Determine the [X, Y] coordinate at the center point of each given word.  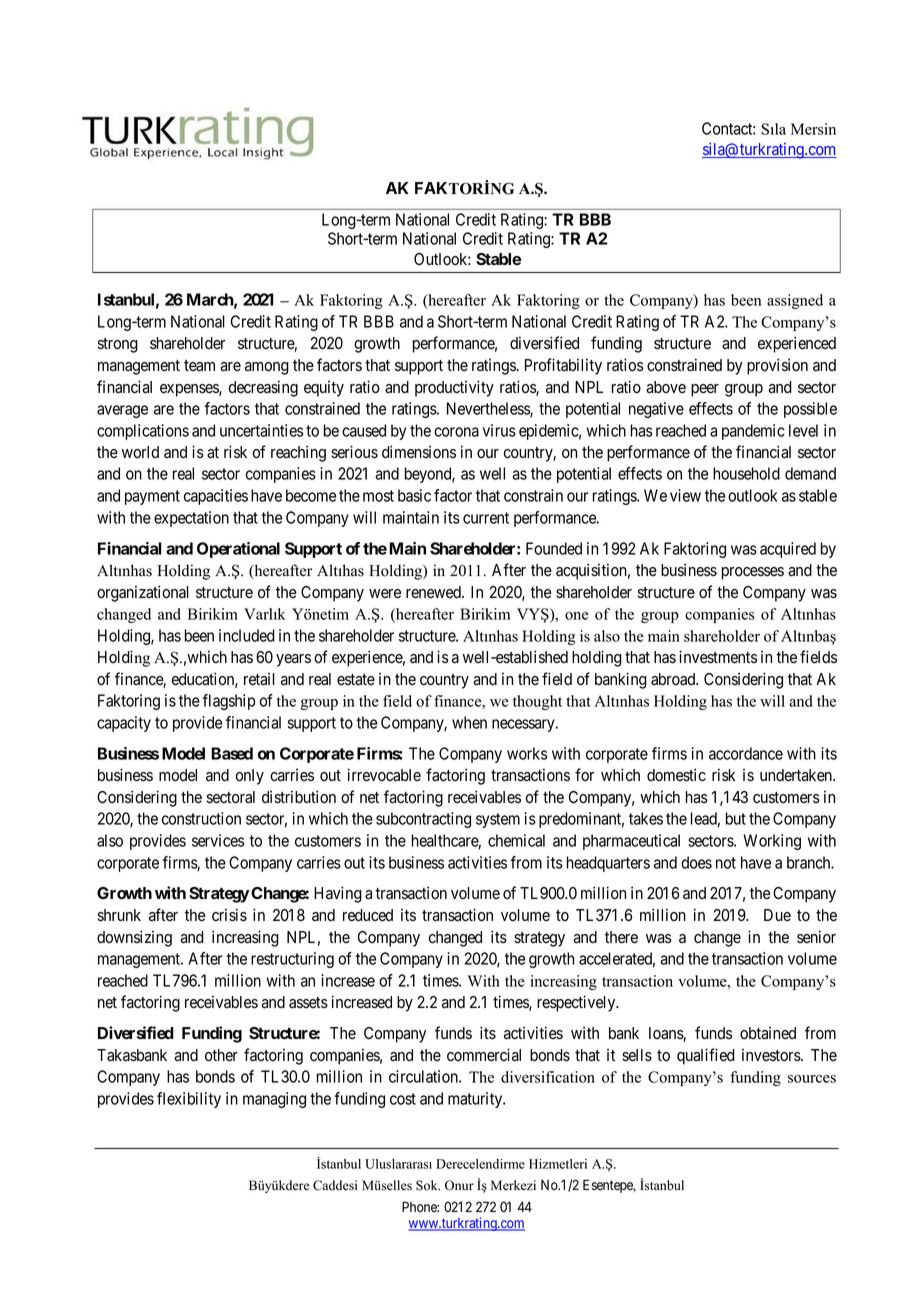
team [199, 366]
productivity [454, 388]
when [469, 722]
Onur [459, 1185]
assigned [795, 301]
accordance [746, 753]
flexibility [189, 1100]
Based [232, 753]
